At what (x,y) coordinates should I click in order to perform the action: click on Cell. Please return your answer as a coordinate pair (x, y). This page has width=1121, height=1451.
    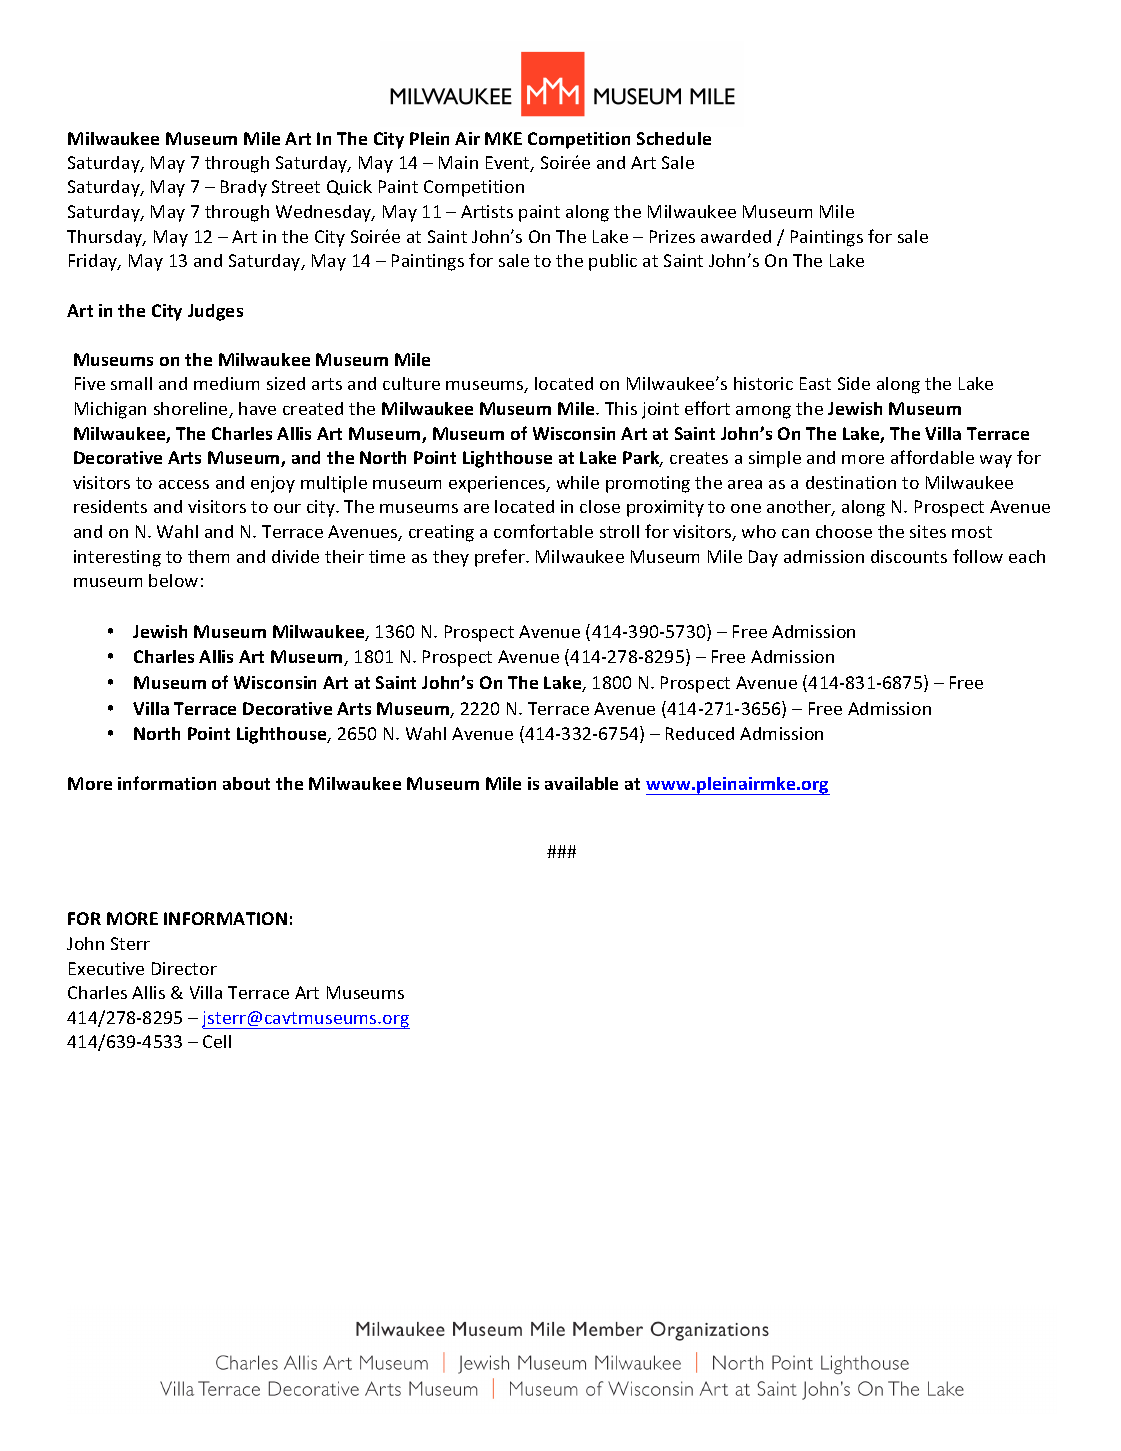
    Looking at the image, I should click on (217, 1041).
